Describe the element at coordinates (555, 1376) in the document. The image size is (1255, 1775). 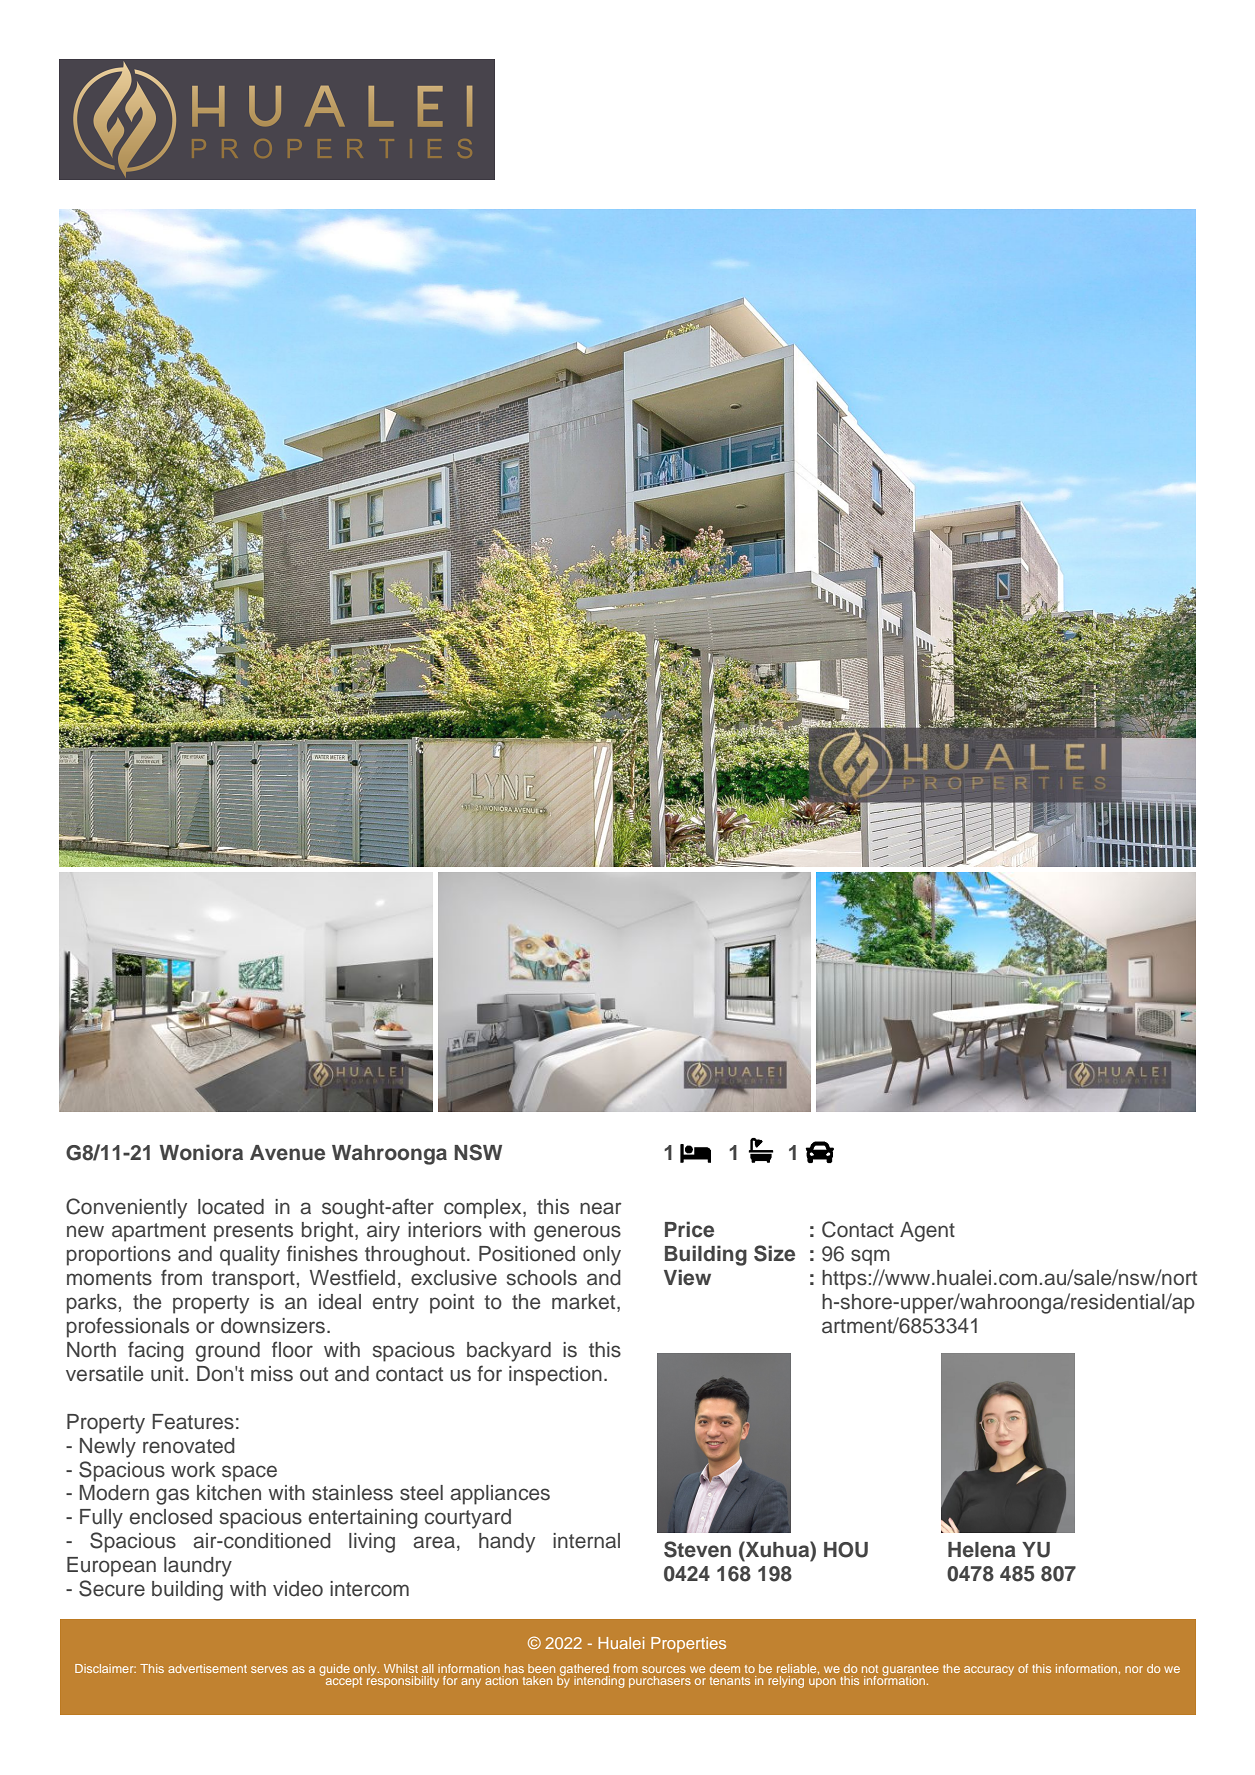
I see `inspection` at that location.
